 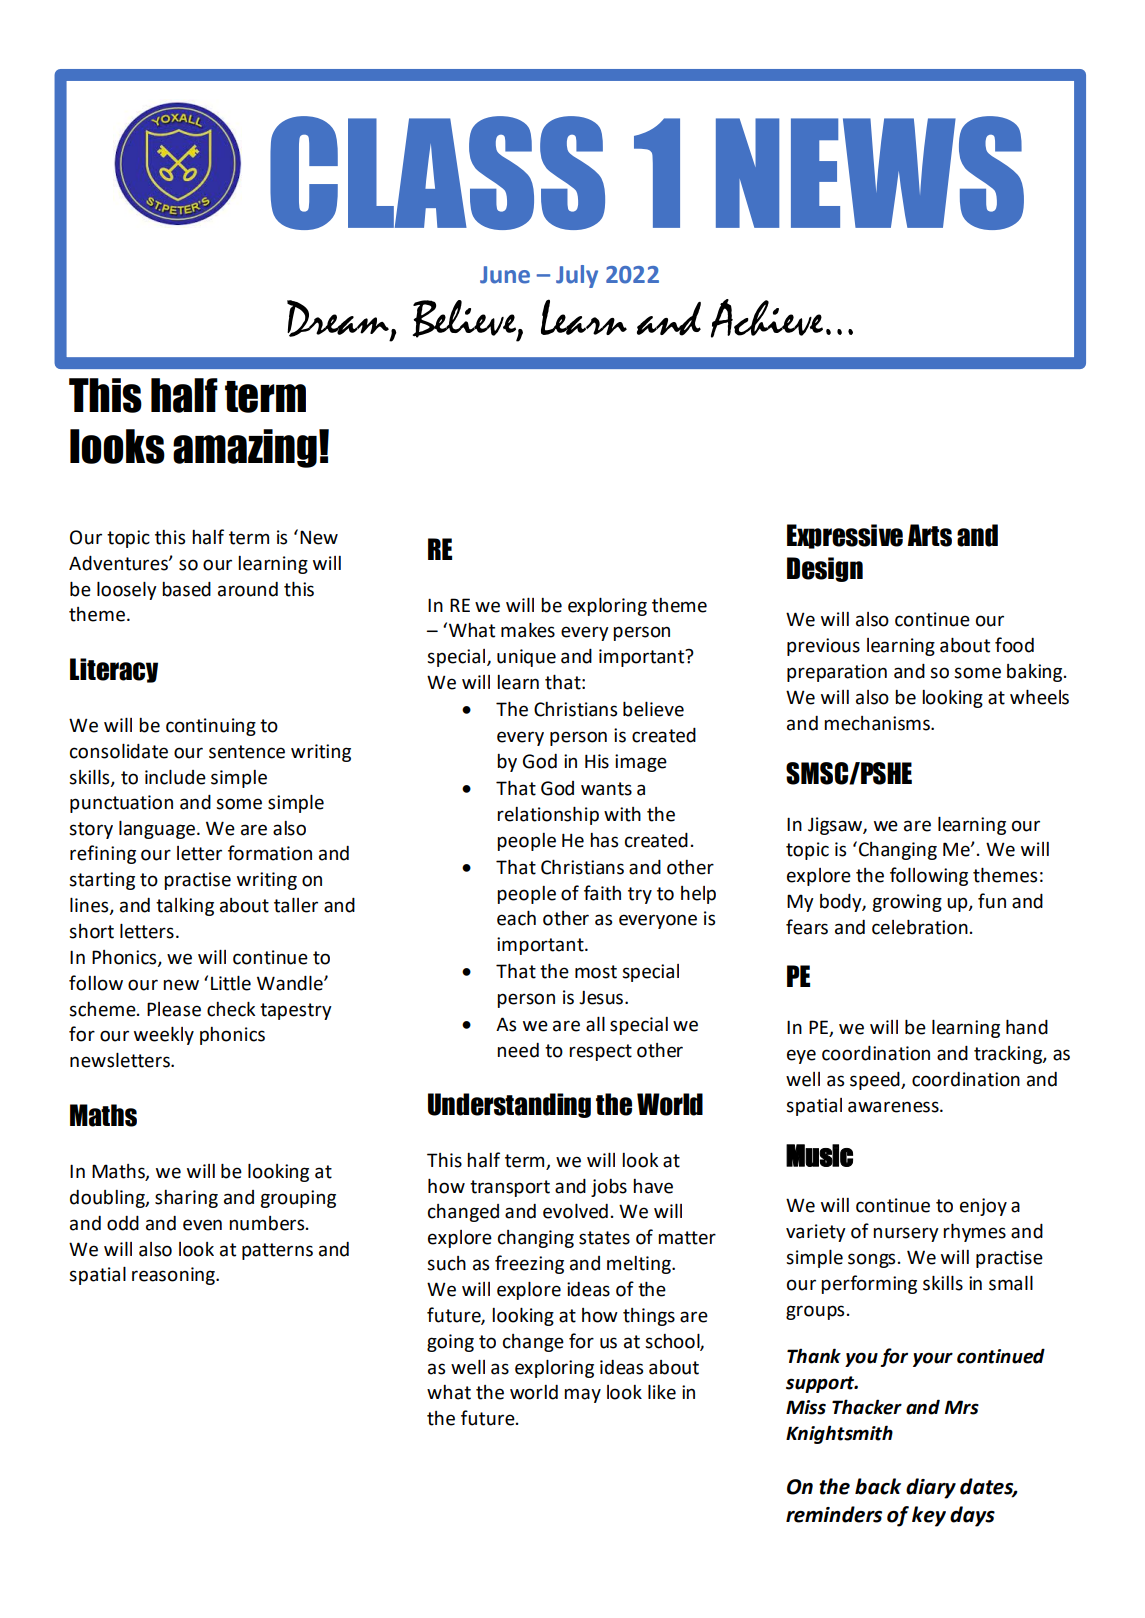 I want to click on July, so click(x=577, y=276).
